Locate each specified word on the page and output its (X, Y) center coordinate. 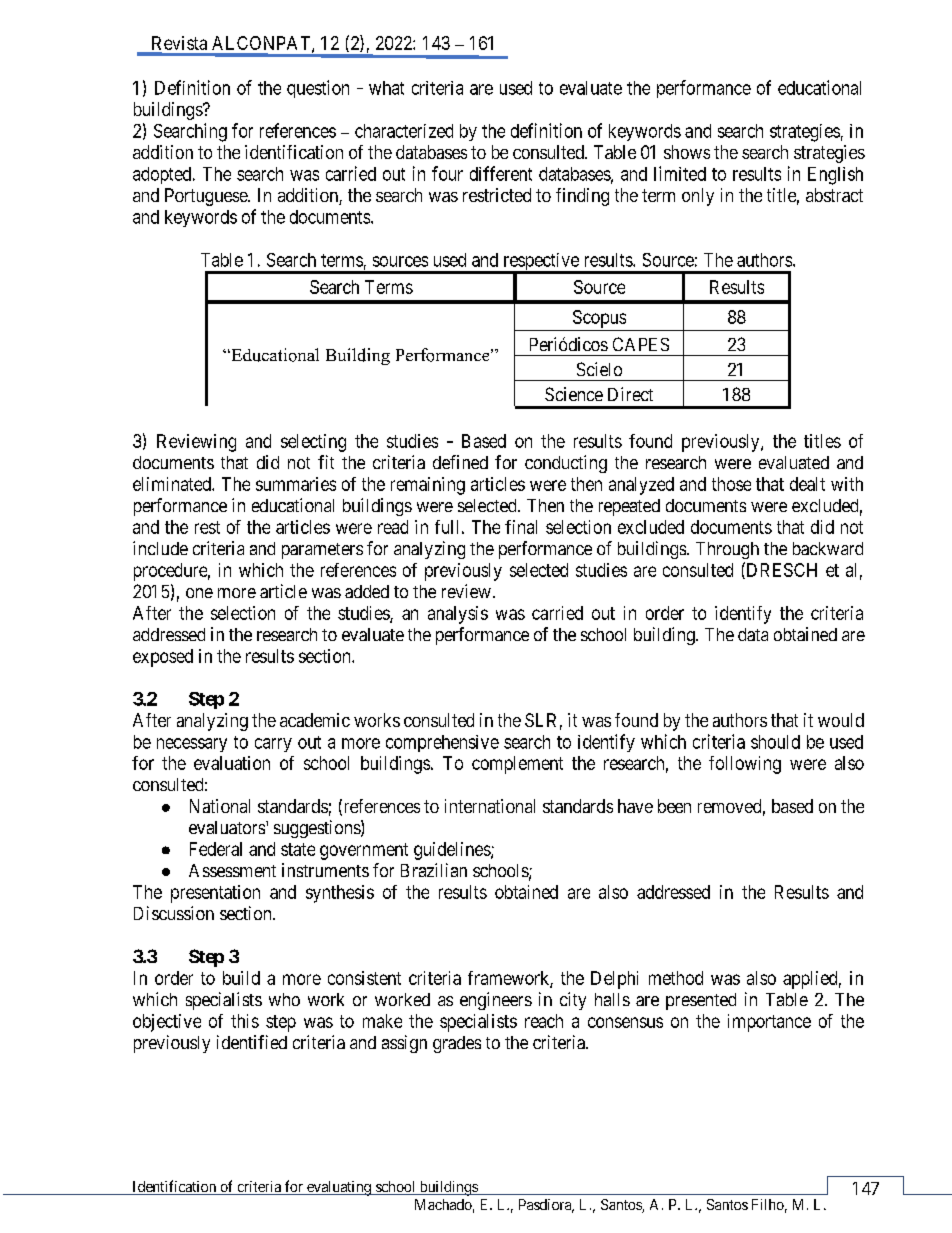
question (318, 89)
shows (687, 152)
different (501, 173)
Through (727, 550)
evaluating (339, 1188)
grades (457, 1044)
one (199, 593)
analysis (458, 615)
